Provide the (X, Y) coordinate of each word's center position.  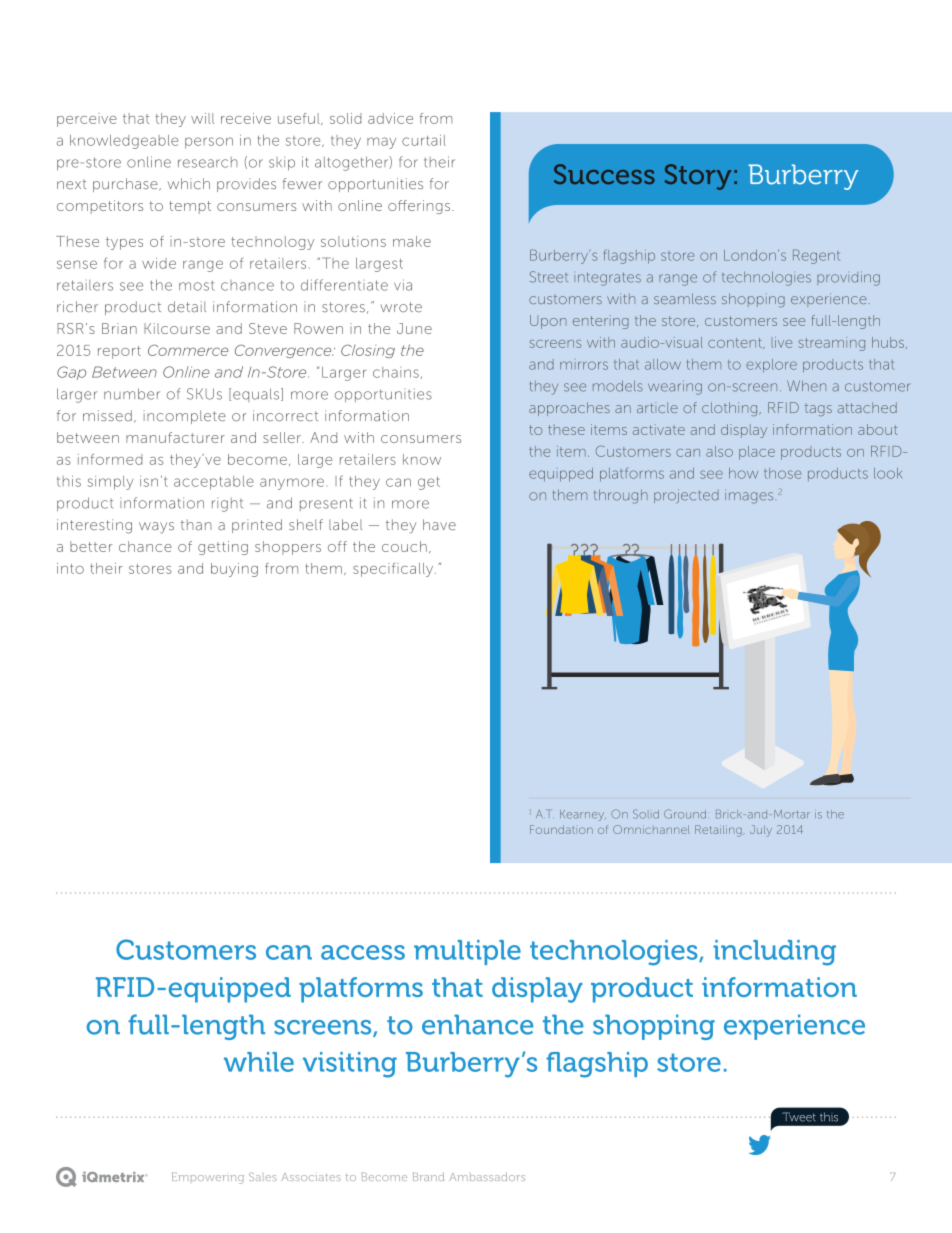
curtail (424, 140)
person (209, 143)
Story (697, 177)
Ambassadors (487, 1177)
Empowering (208, 1178)
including (774, 953)
